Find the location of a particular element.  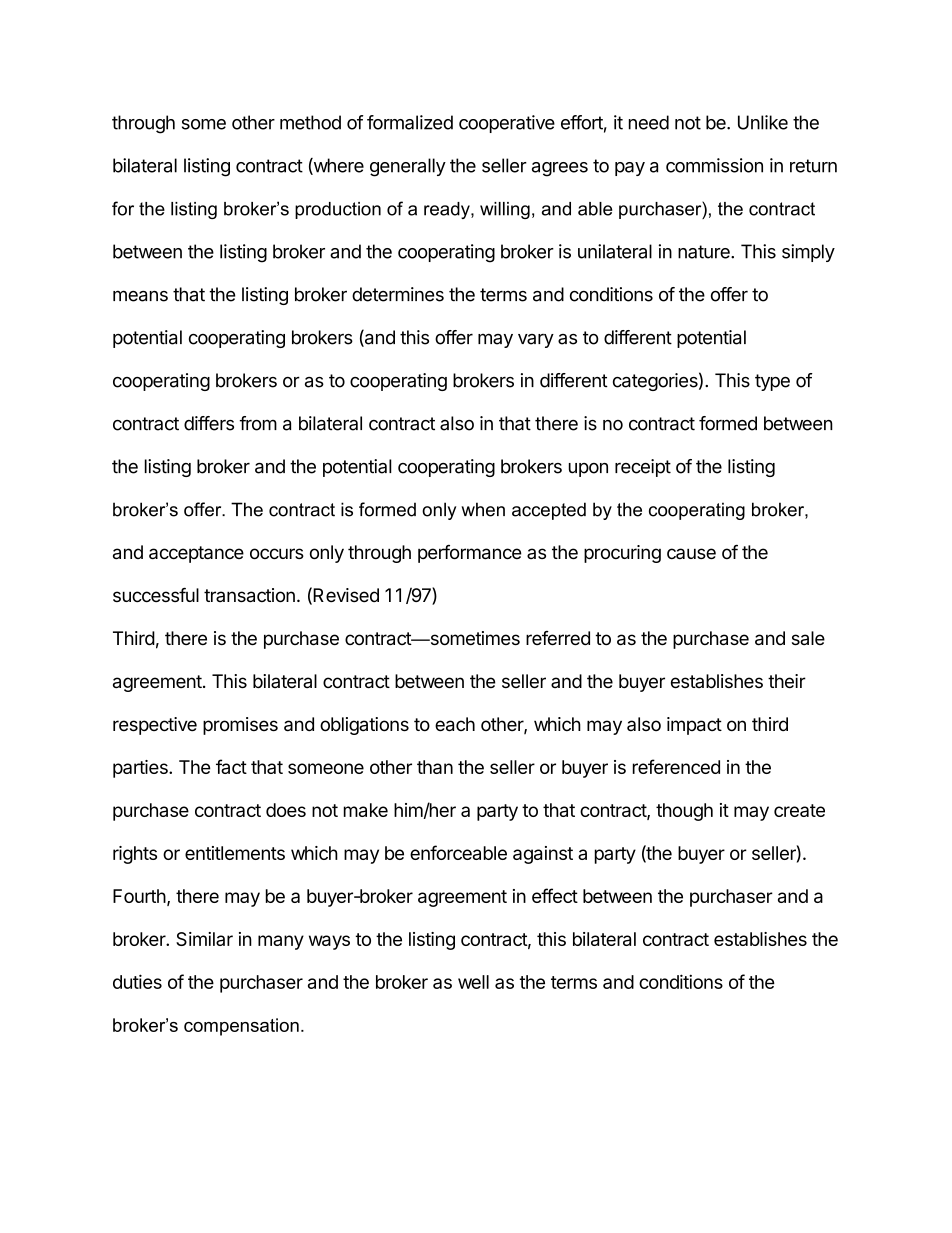

cause is located at coordinates (691, 554).
